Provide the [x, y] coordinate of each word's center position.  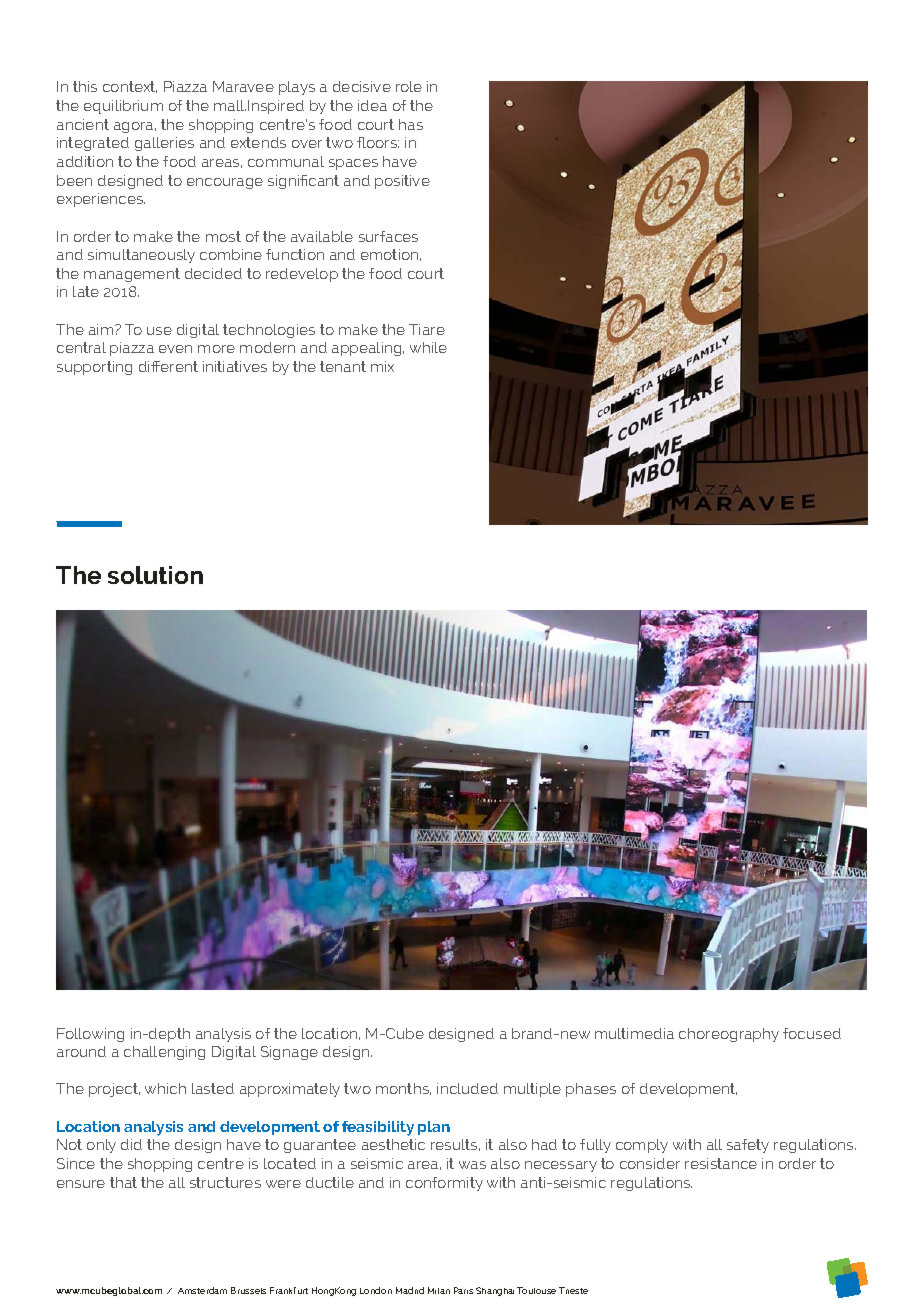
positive [402, 182]
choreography [729, 1035]
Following [90, 1035]
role [409, 86]
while [428, 347]
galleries [164, 144]
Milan [439, 1290]
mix [382, 366]
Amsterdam [202, 1290]
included [467, 1088]
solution [155, 575]
